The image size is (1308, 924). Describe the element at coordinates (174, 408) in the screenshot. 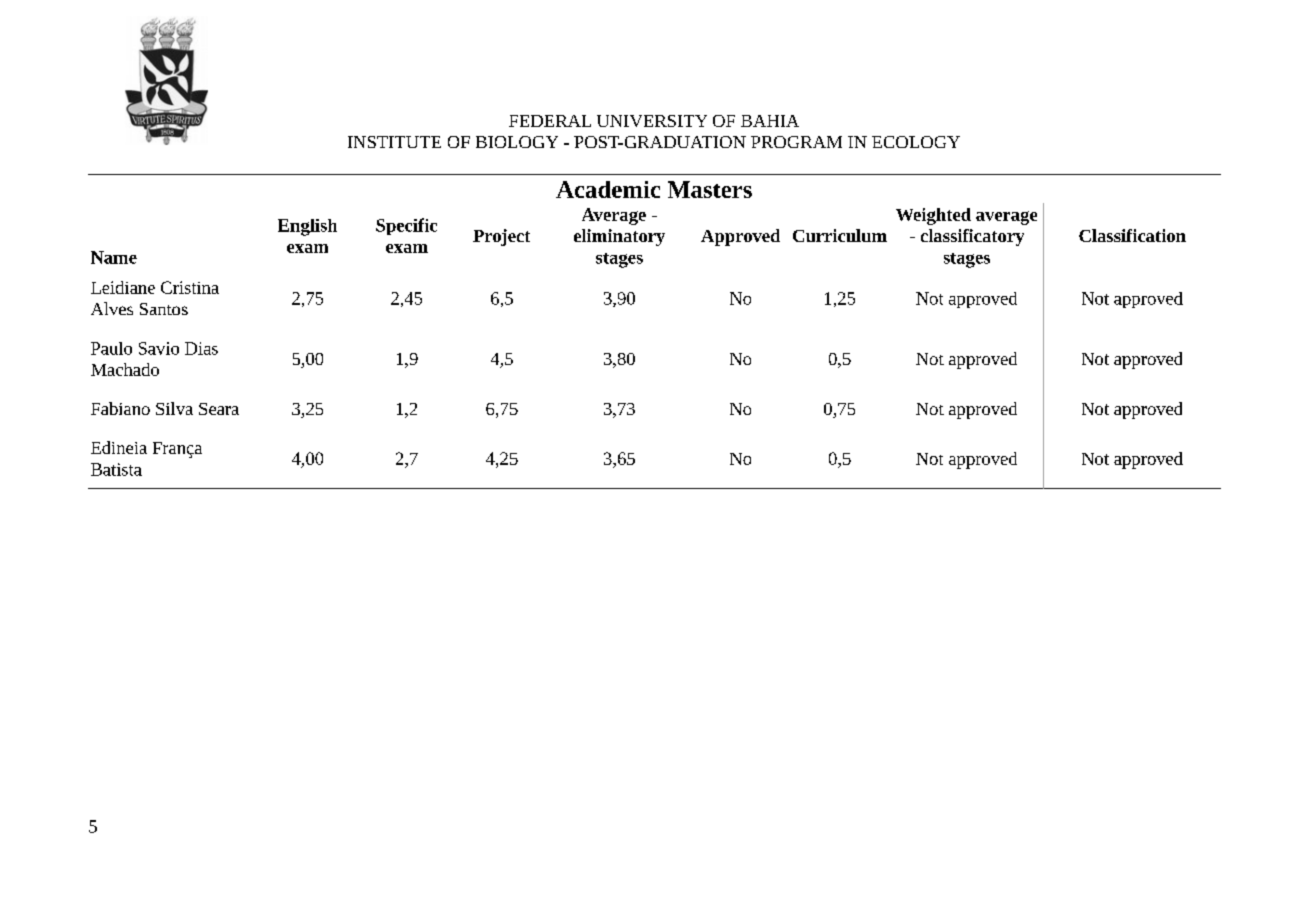

I see `Silva` at that location.
